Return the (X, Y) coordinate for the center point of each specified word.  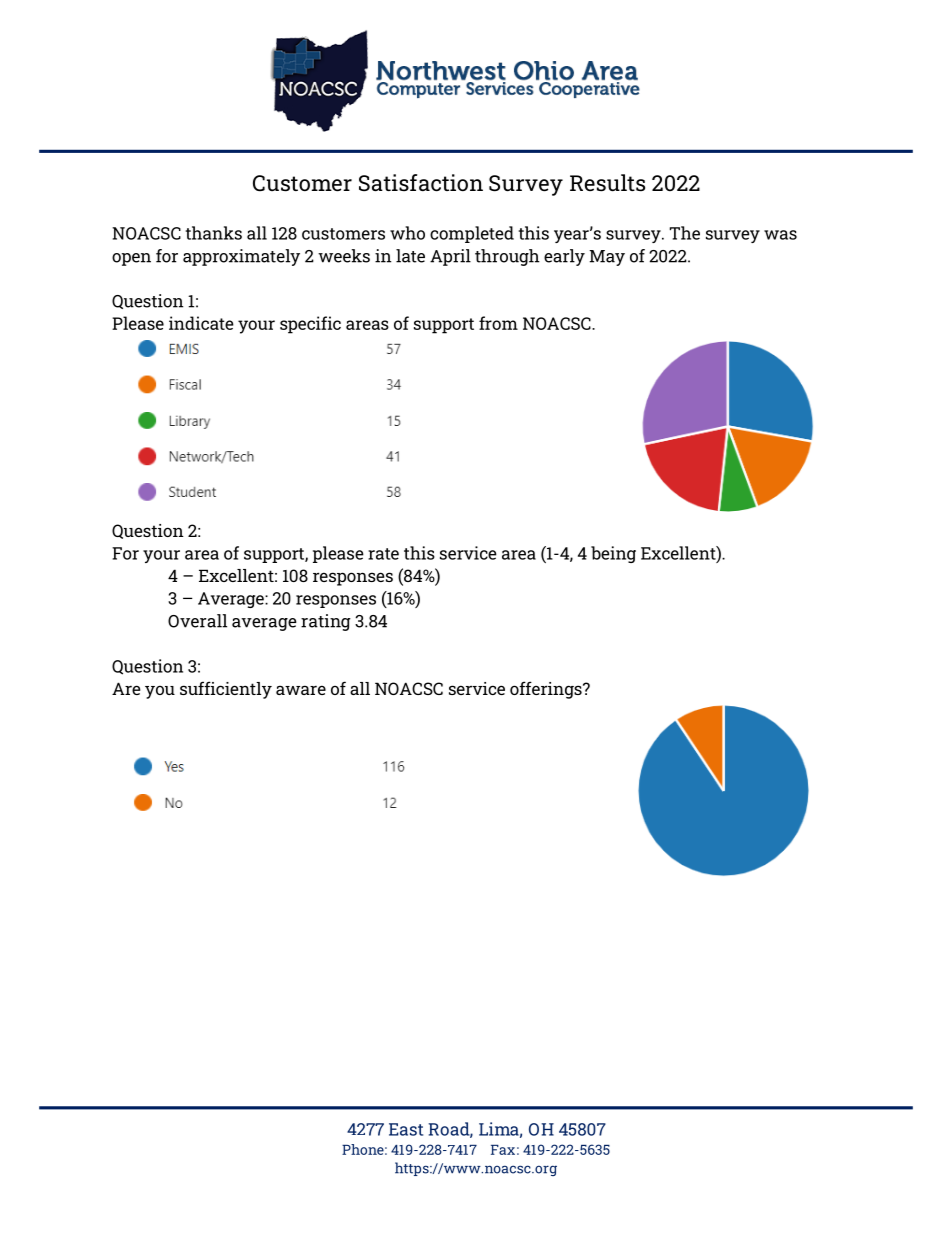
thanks (214, 233)
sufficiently (226, 690)
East (406, 1129)
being (613, 554)
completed (472, 234)
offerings (547, 690)
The (685, 233)
